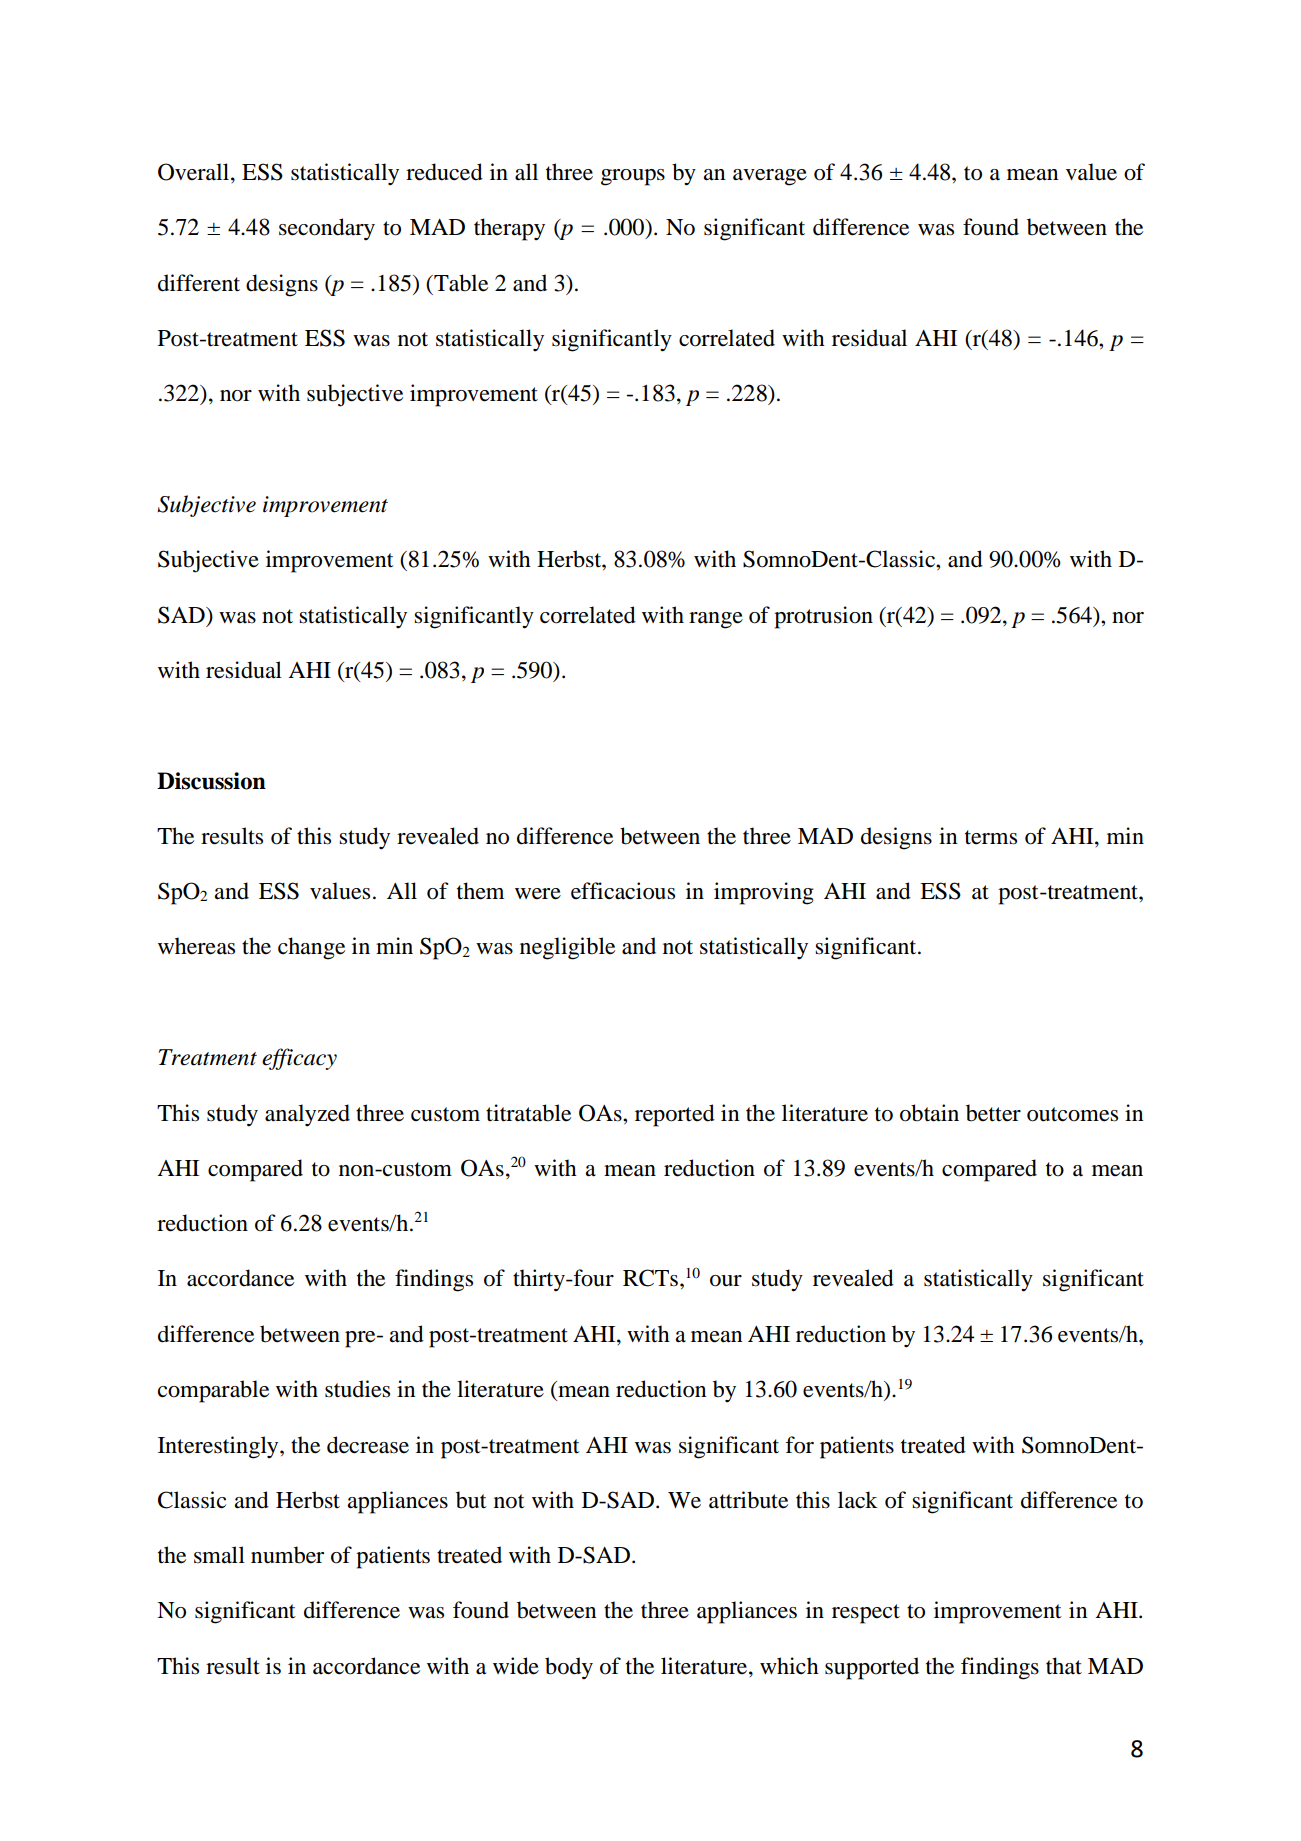 The image size is (1301, 1841). Describe the element at coordinates (211, 781) in the screenshot. I see `Discussion` at that location.
